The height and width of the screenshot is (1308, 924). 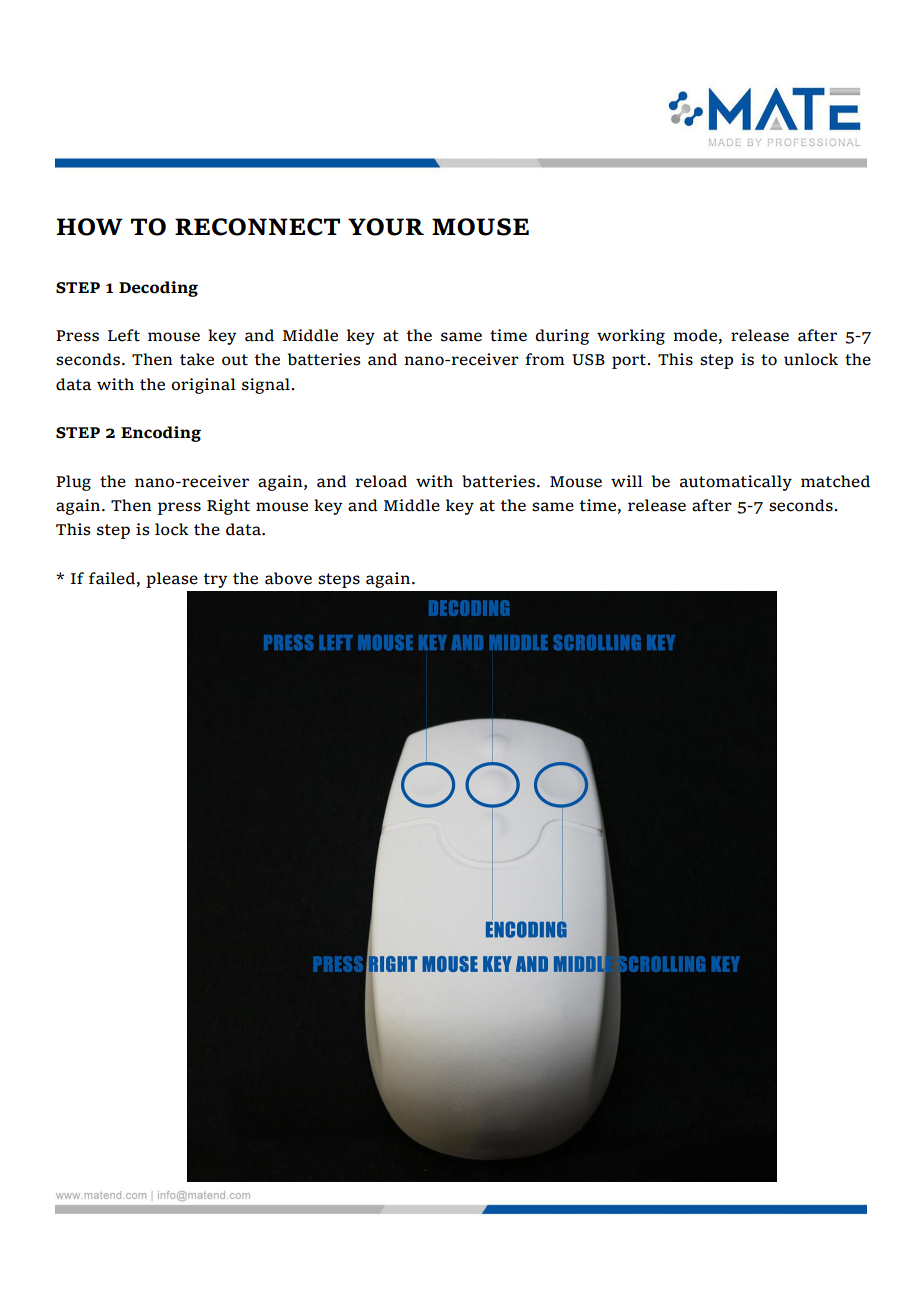 I want to click on original, so click(x=203, y=386).
